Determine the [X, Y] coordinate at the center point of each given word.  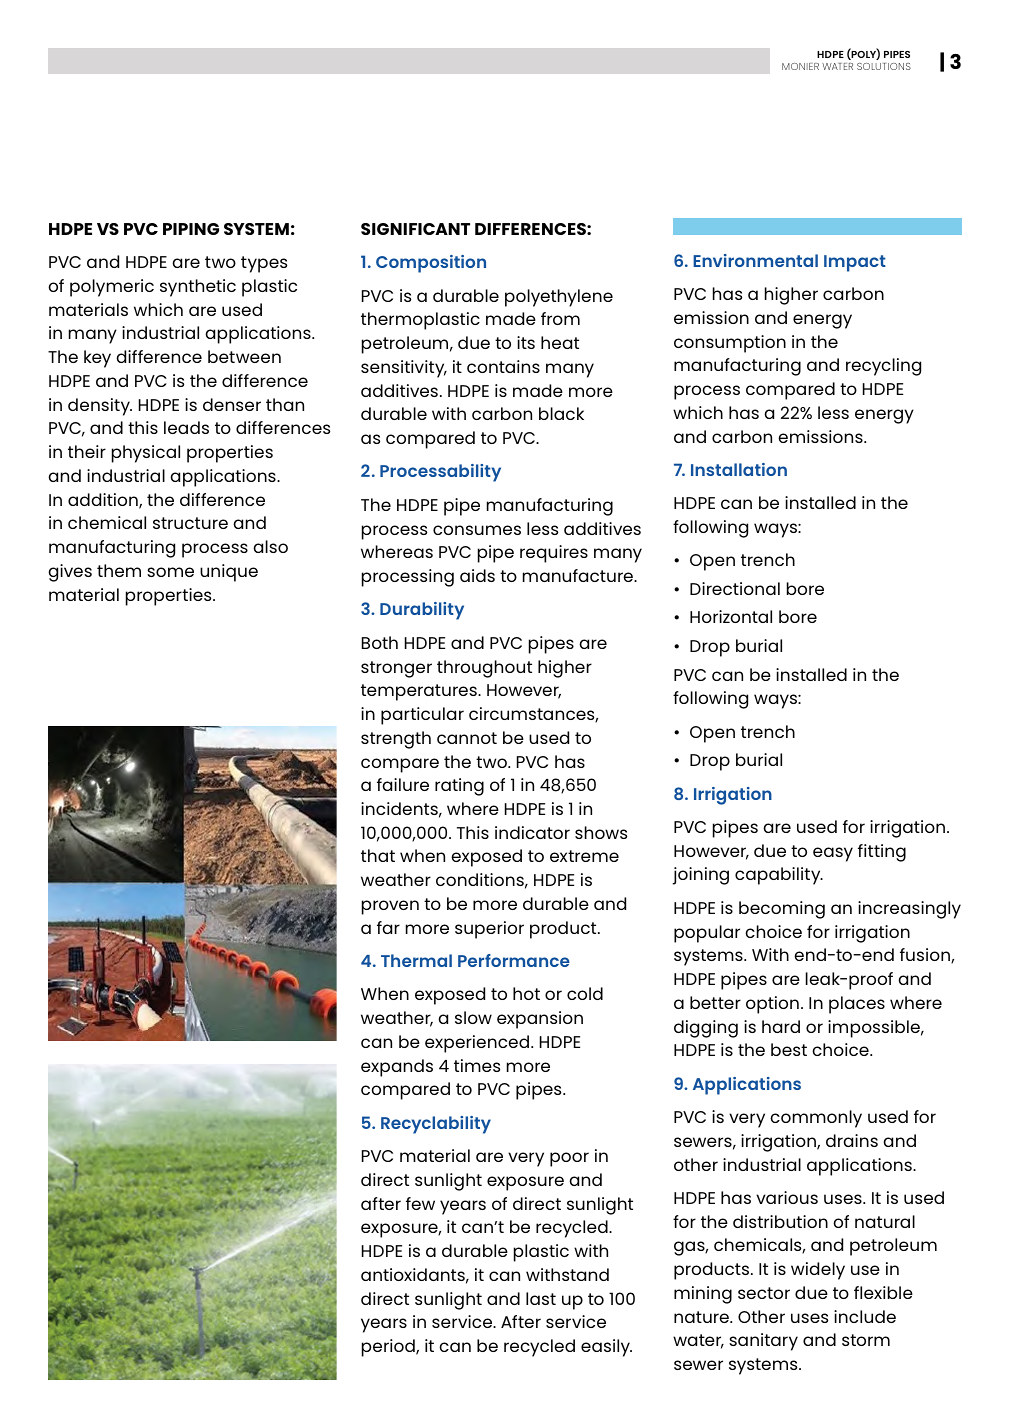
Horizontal [731, 616]
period [389, 1348]
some [170, 572]
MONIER [800, 66]
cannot [467, 738]
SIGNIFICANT [415, 229]
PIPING [191, 229]
